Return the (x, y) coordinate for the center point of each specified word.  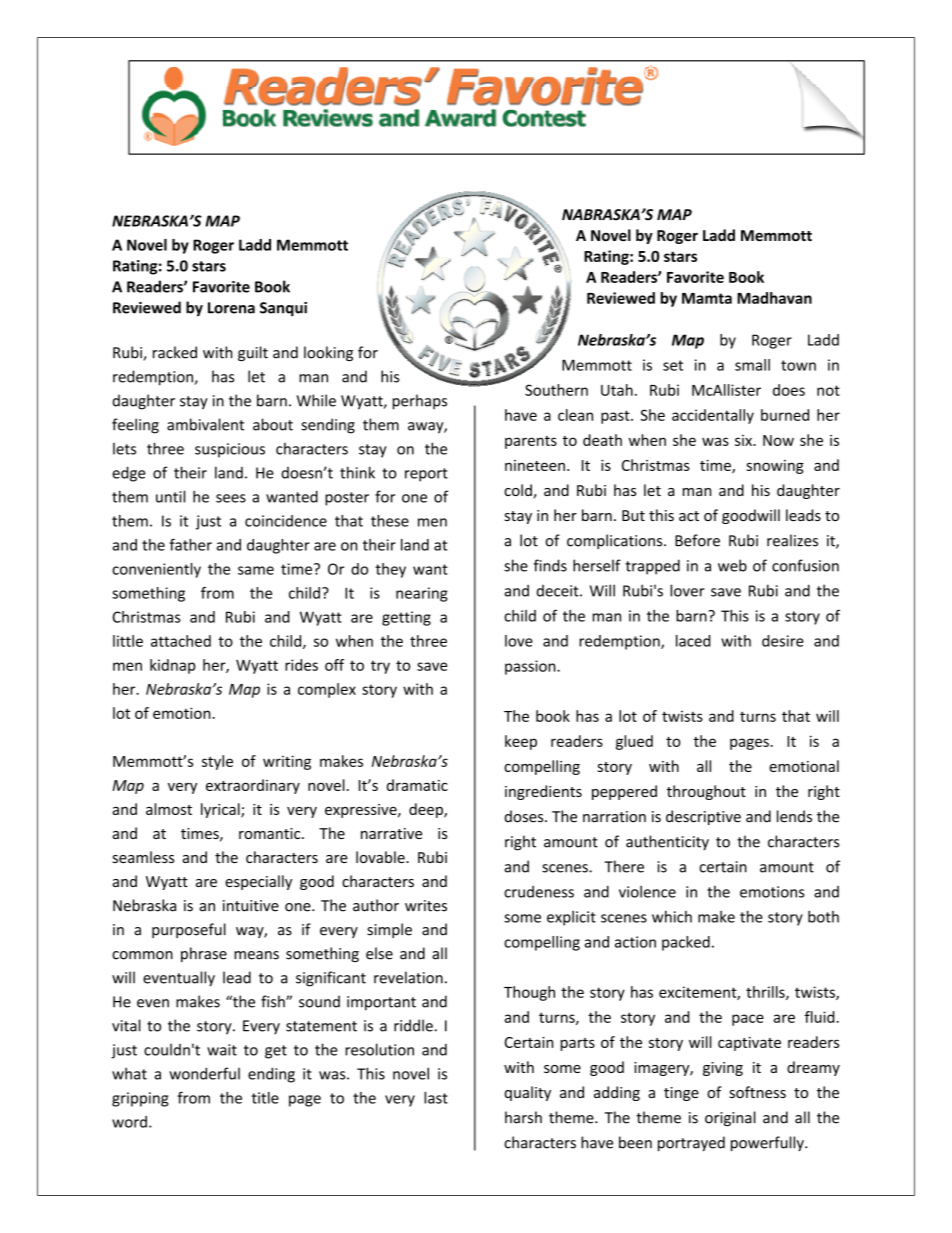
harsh (523, 1117)
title (265, 1098)
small (752, 365)
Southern (556, 390)
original (730, 1118)
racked (175, 352)
